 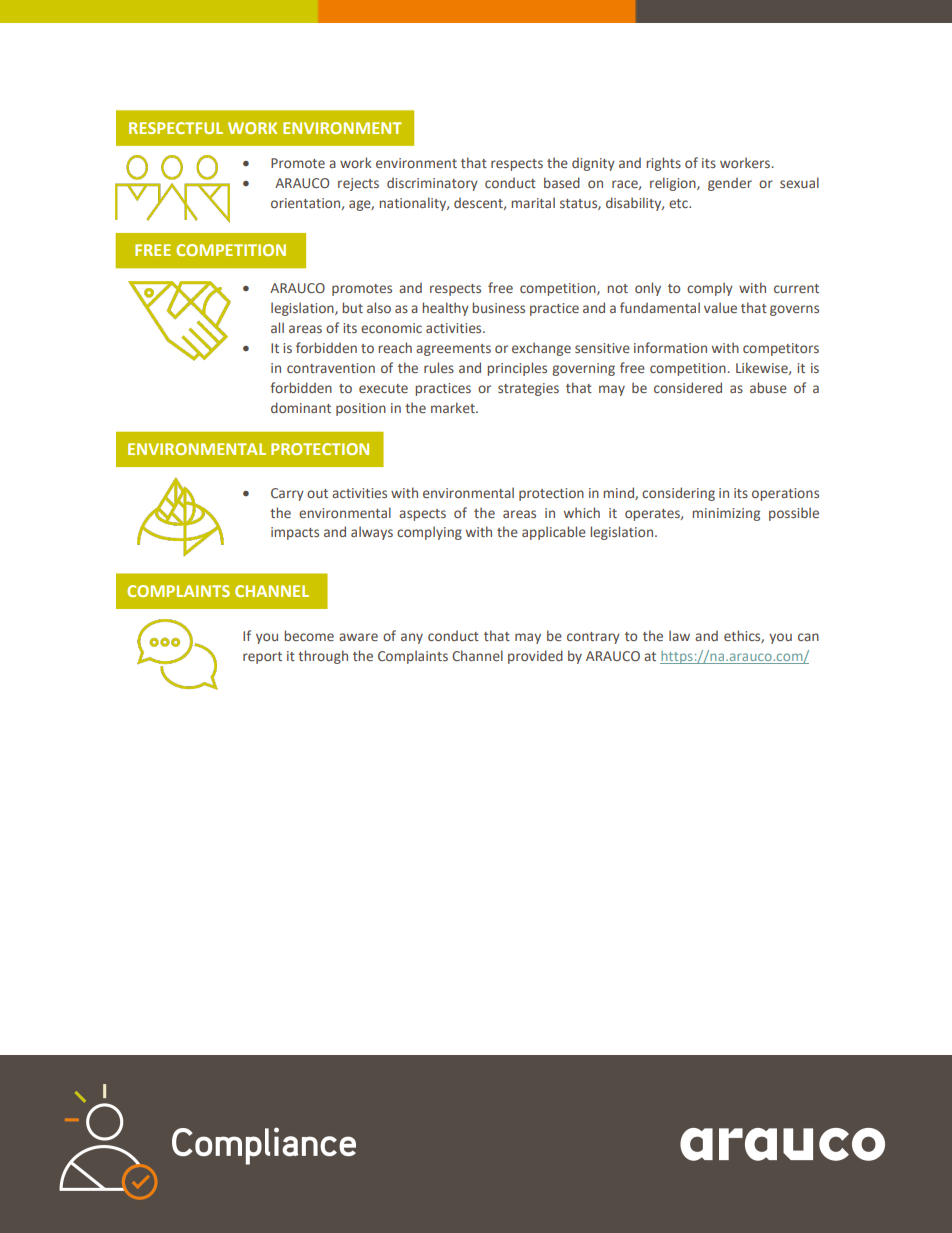 I want to click on dominant, so click(x=301, y=407).
